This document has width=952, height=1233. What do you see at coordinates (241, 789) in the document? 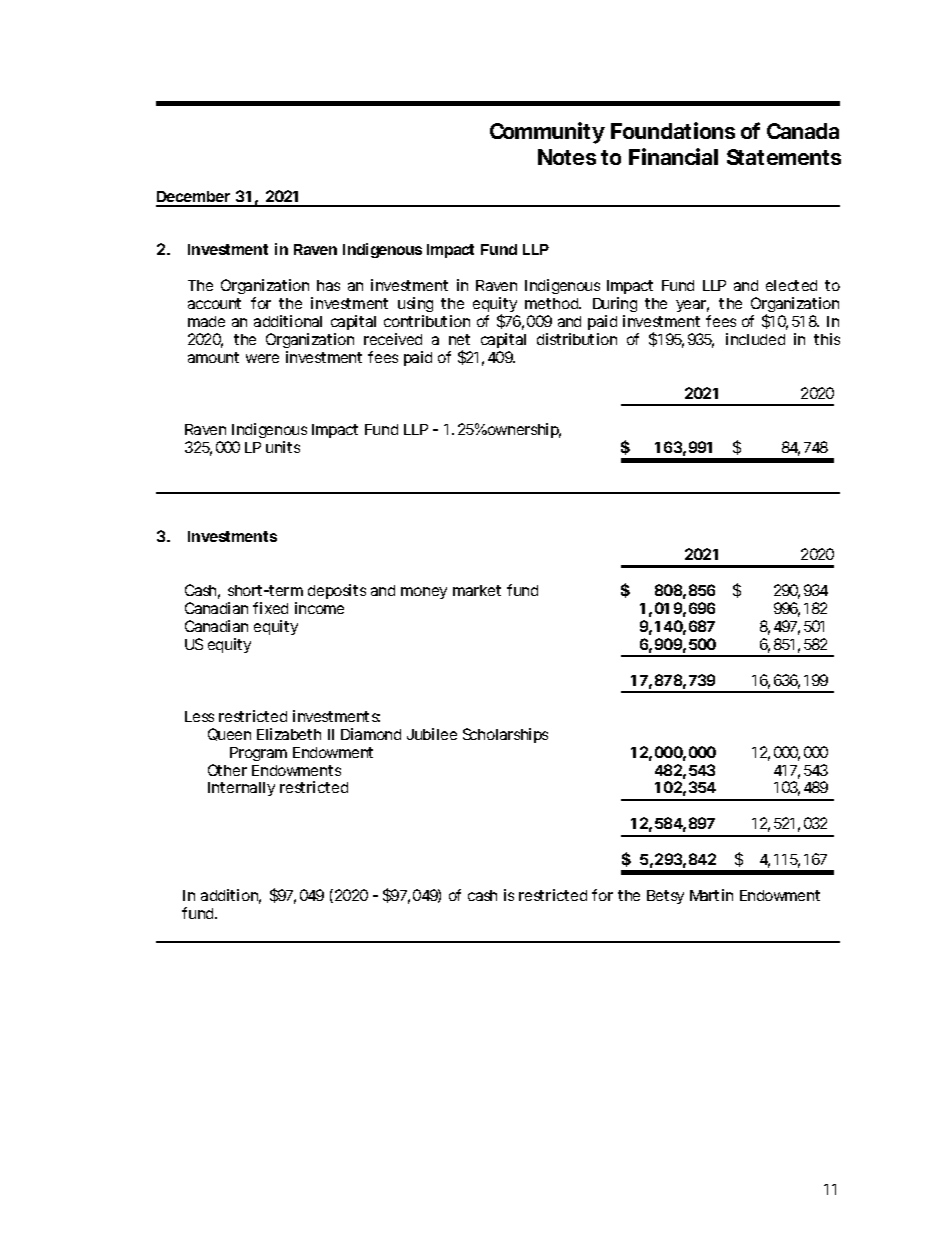
I see `Internally` at bounding box center [241, 789].
